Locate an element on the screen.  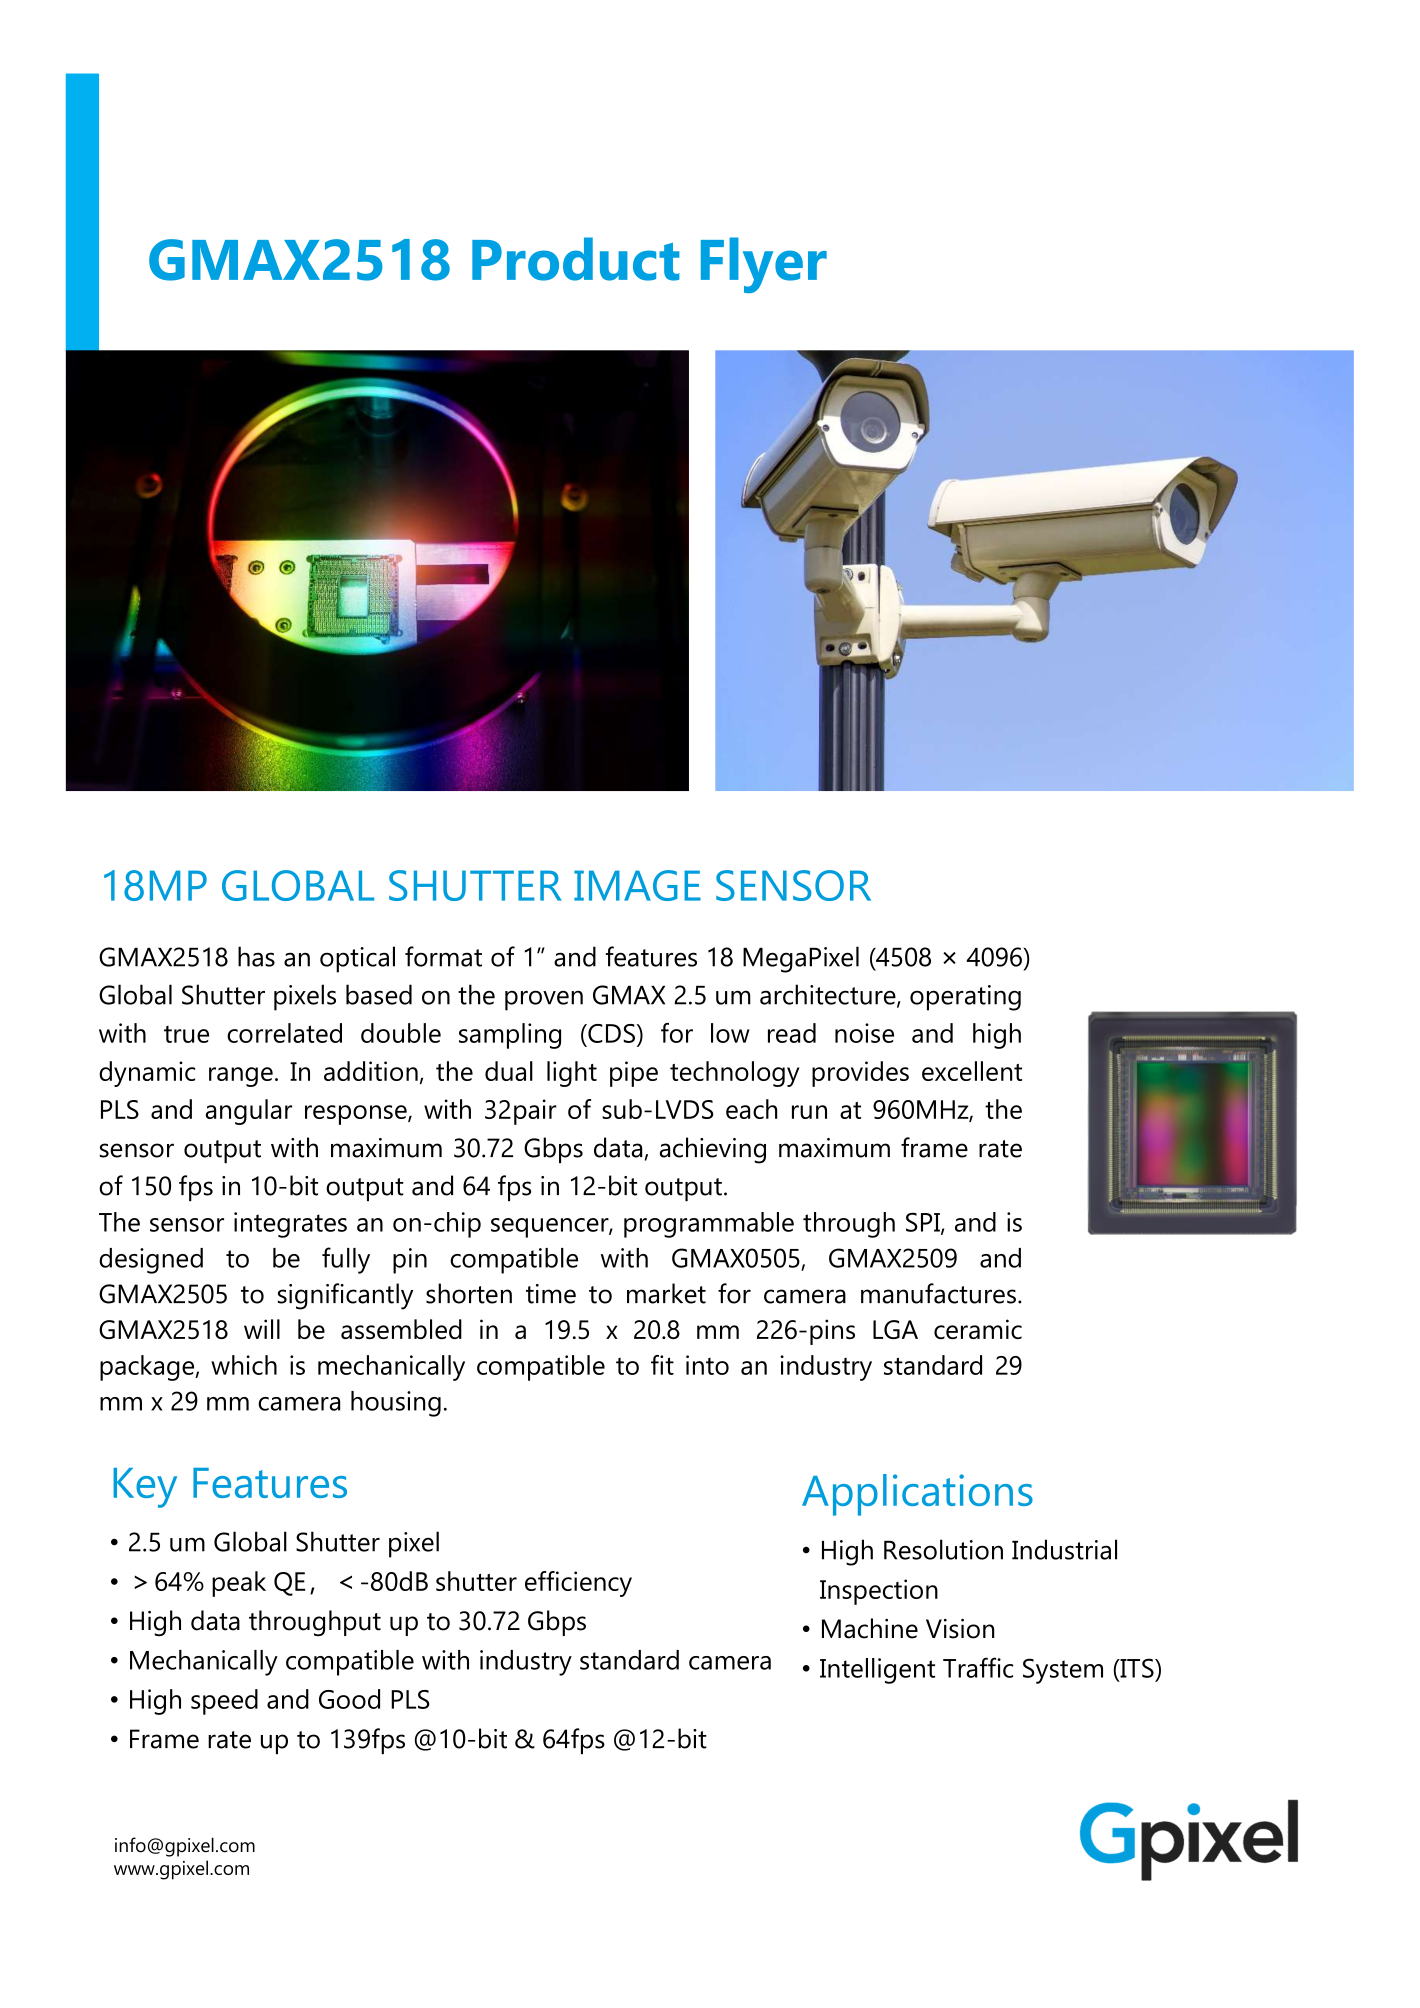
speed is located at coordinates (224, 1702).
